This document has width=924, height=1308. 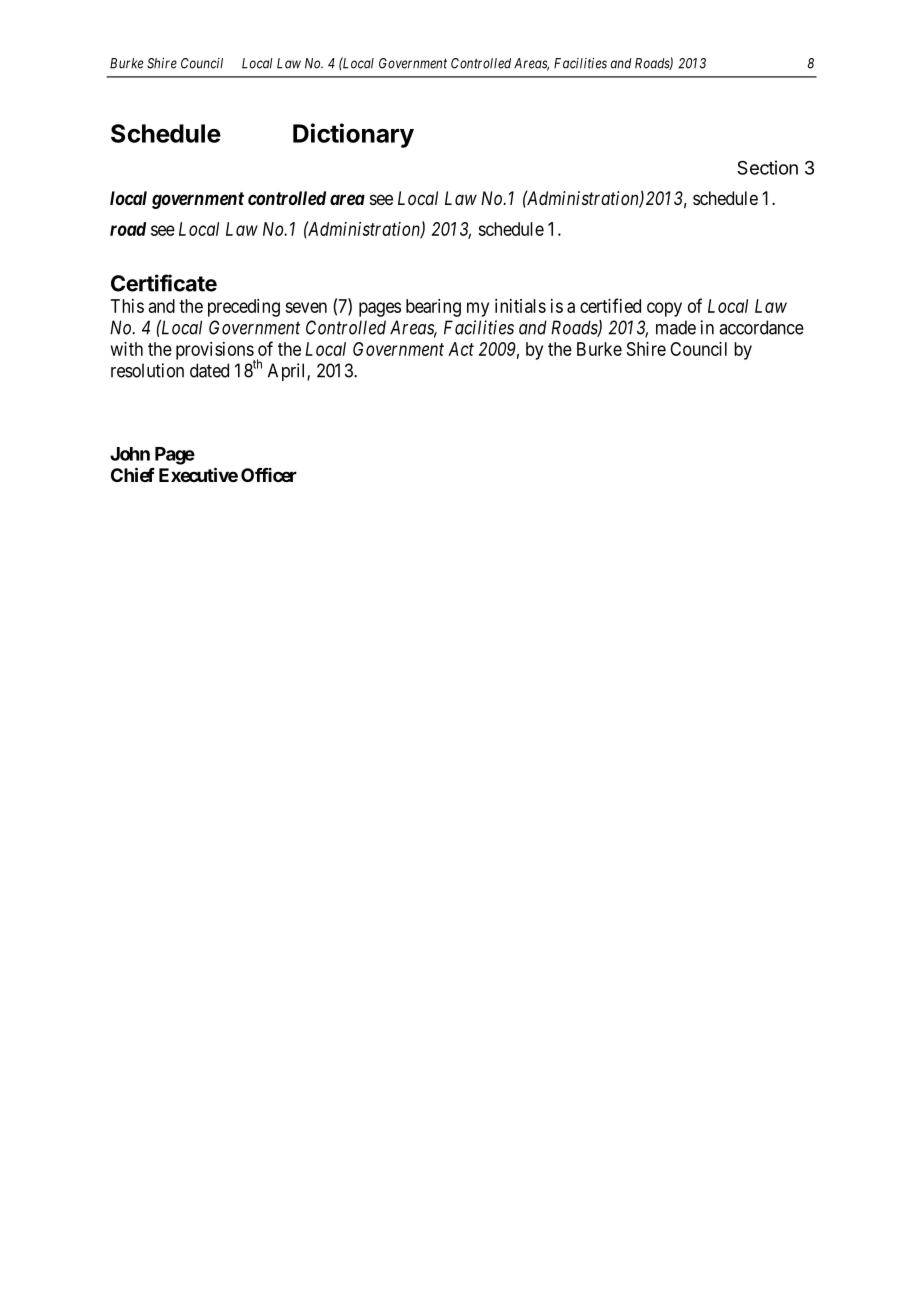 I want to click on certified, so click(x=610, y=305).
